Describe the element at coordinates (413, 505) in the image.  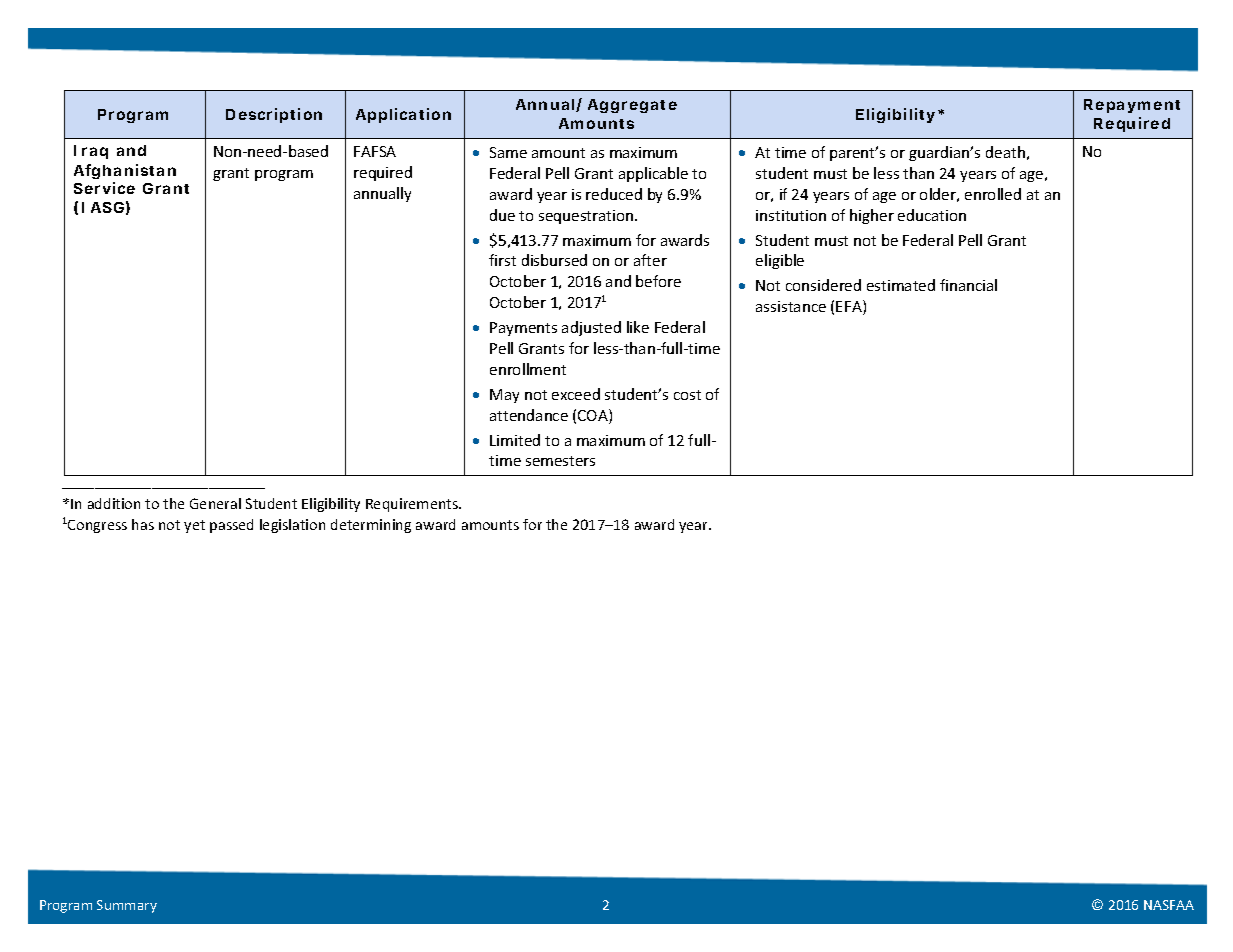
I see `Requirements` at that location.
